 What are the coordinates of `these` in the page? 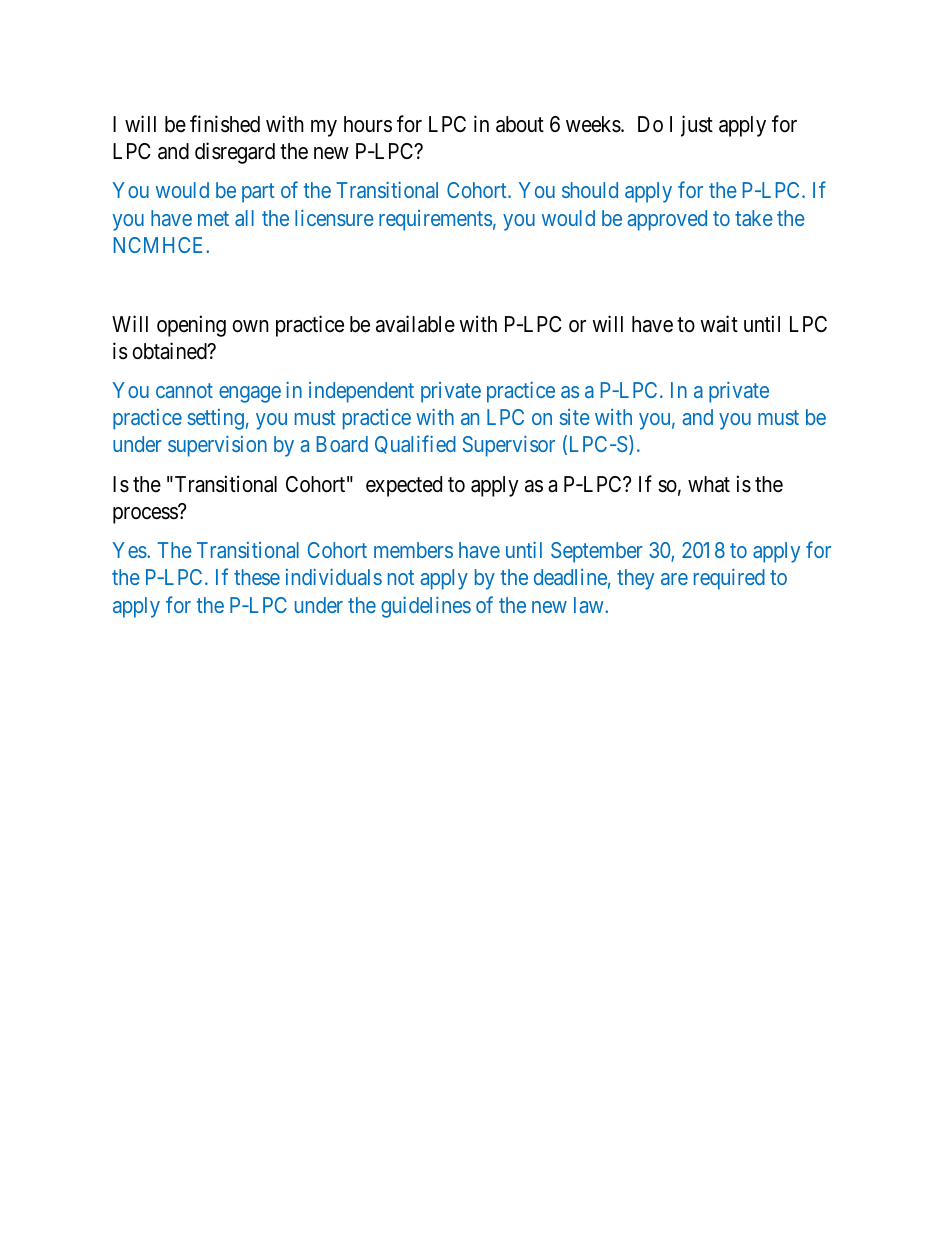 It's located at (257, 577).
